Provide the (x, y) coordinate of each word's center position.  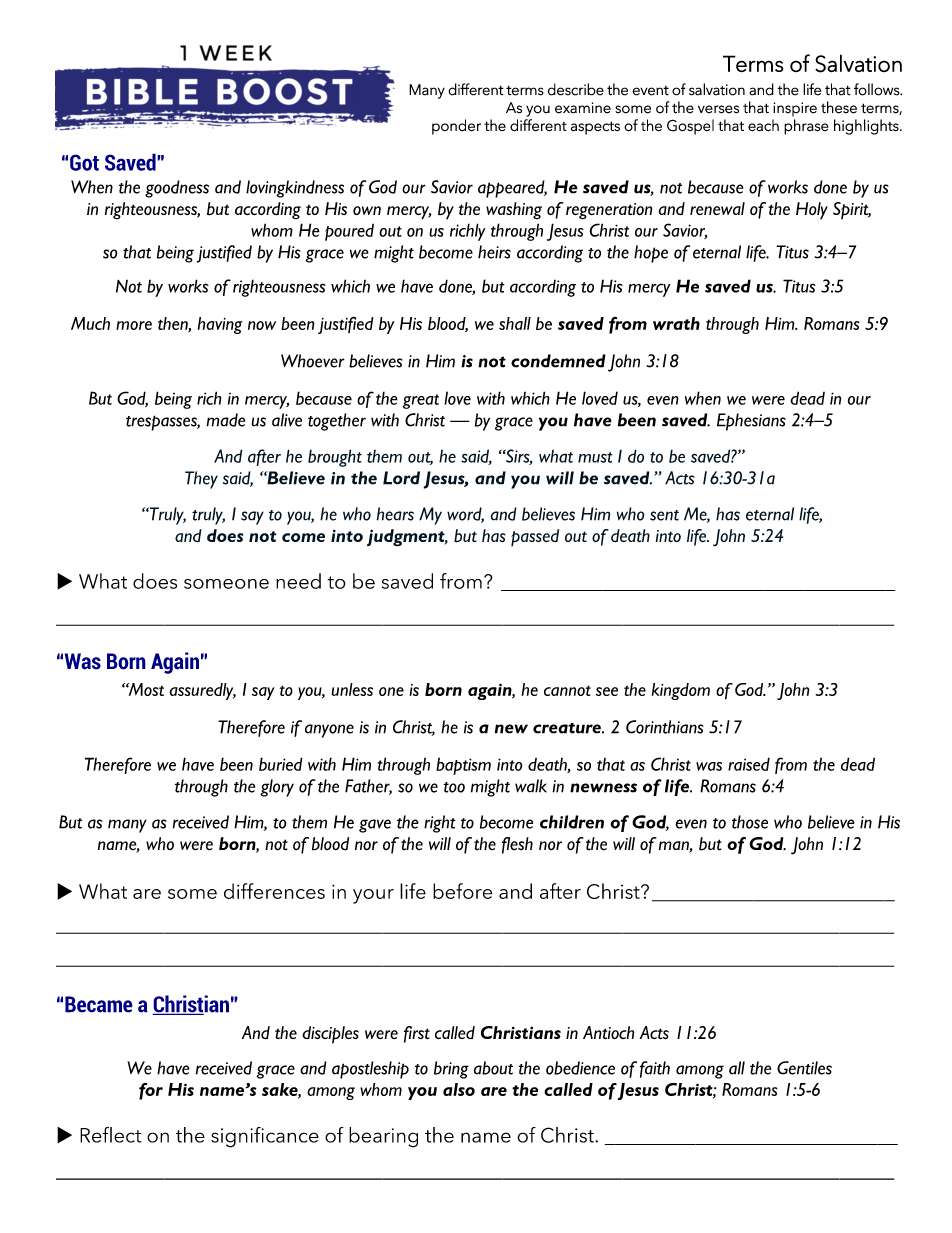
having (220, 325)
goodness (177, 189)
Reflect (111, 1135)
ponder (456, 127)
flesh (517, 845)
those (750, 822)
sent (664, 515)
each (763, 125)
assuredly (202, 691)
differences (274, 891)
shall (515, 323)
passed (535, 538)
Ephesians (751, 422)
